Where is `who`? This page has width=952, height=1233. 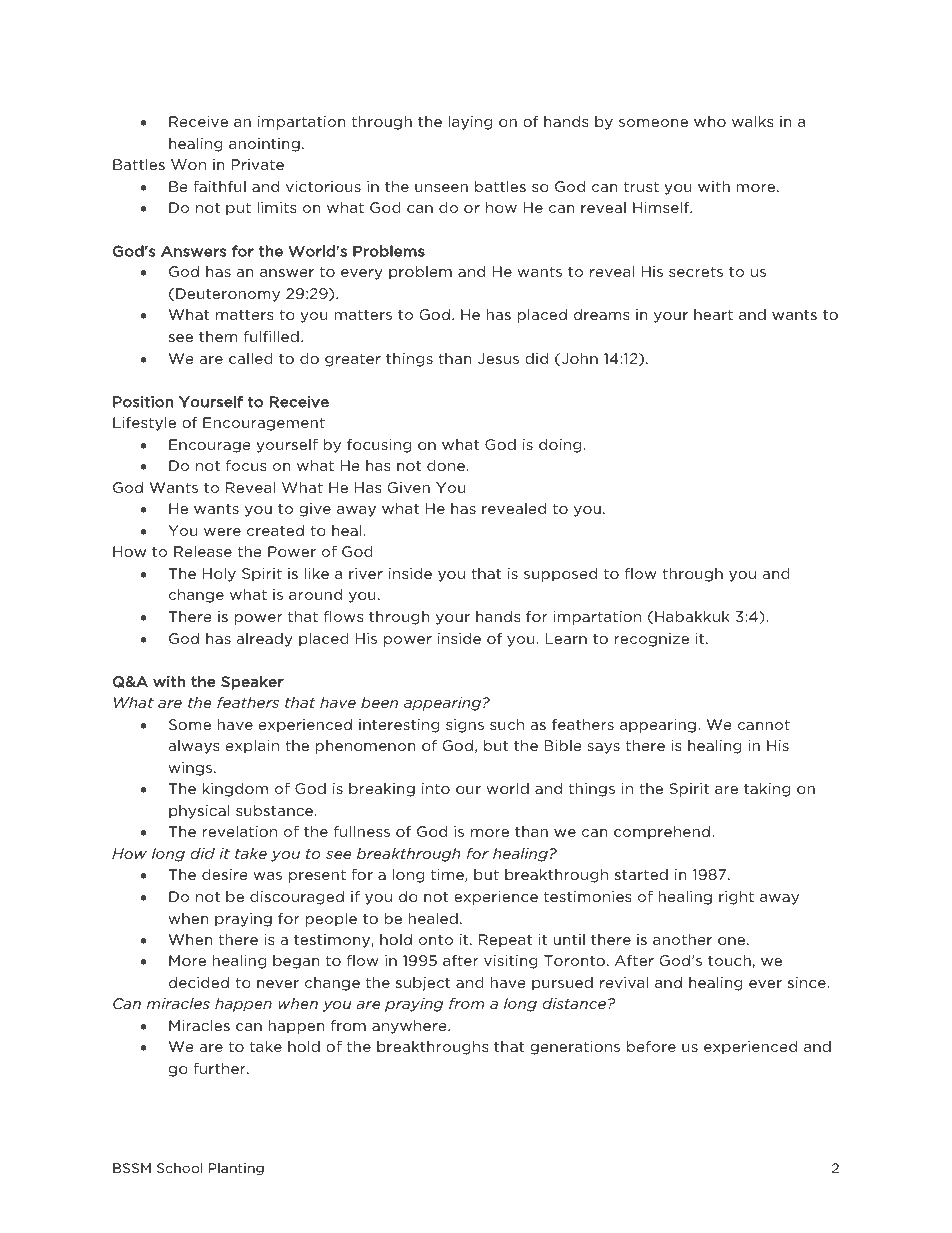
who is located at coordinates (710, 121).
